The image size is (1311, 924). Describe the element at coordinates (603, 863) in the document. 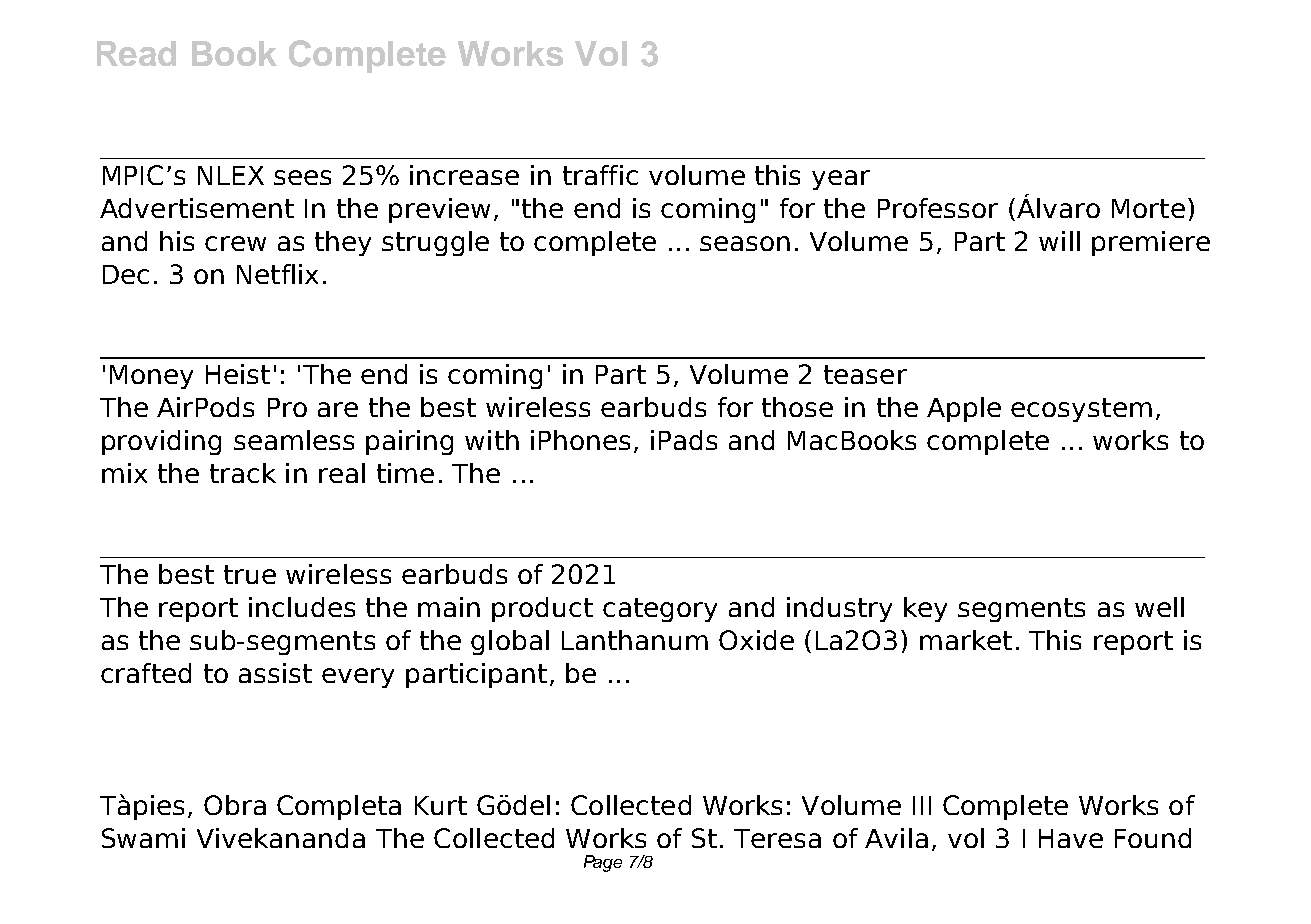

I see `Page` at that location.
